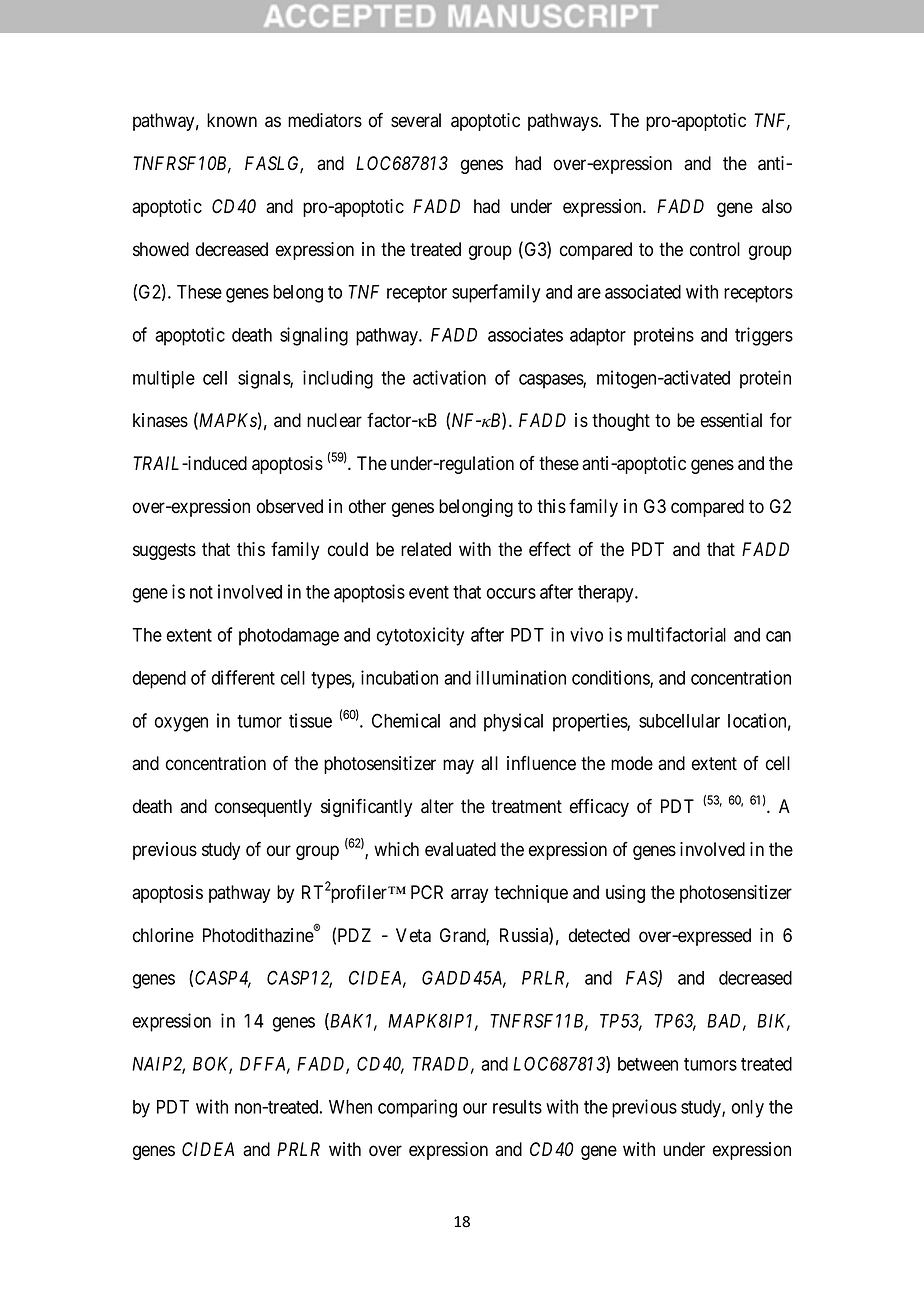  What do you see at coordinates (748, 1109) in the image?
I see `only` at bounding box center [748, 1109].
